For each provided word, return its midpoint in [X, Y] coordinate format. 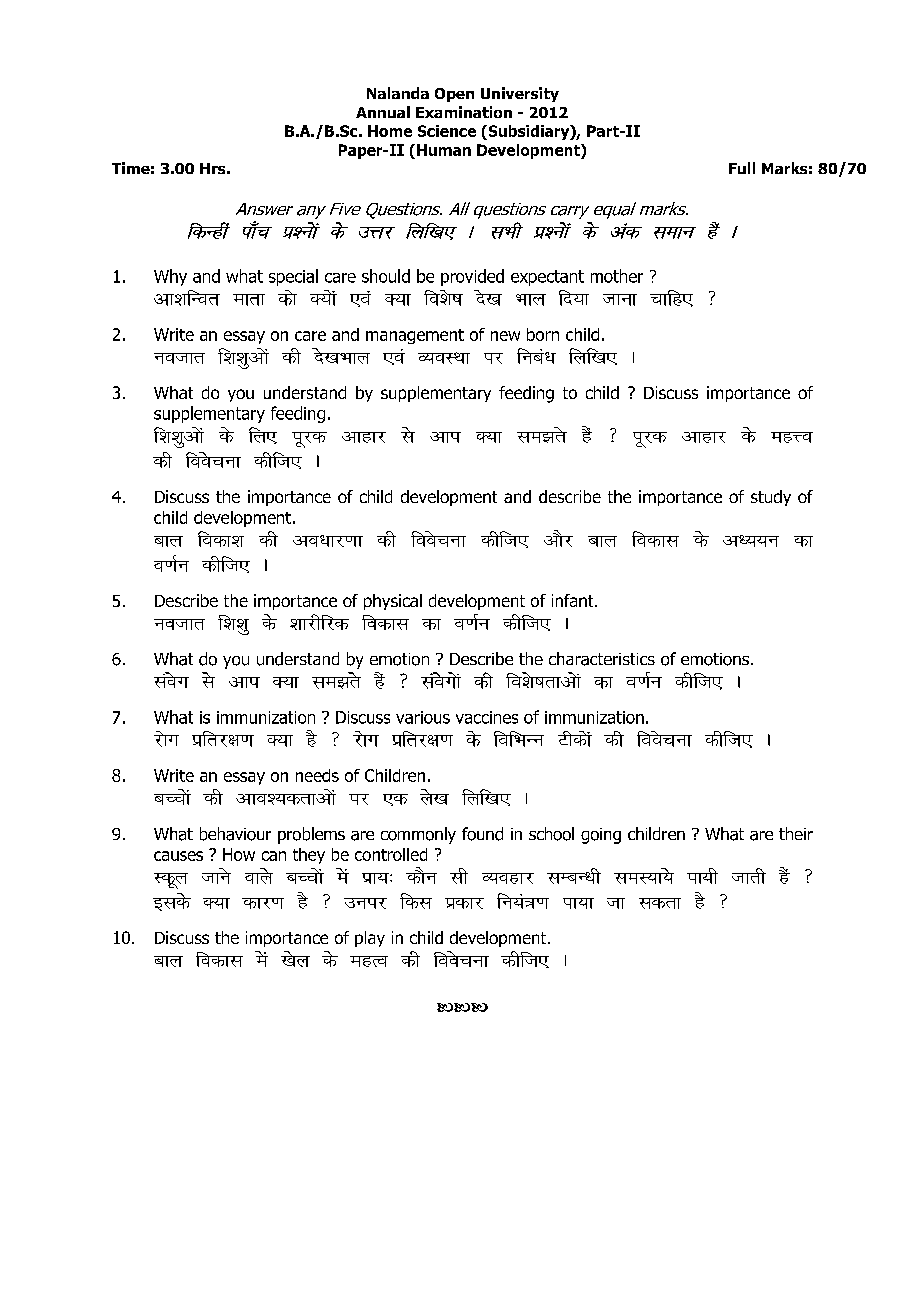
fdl [416, 901]
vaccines [487, 717]
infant [574, 600]
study [771, 498]
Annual [383, 112]
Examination [464, 112]
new [505, 336]
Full [742, 168]
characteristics [602, 659]
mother [617, 276]
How [239, 854]
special [293, 277]
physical [393, 602]
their [796, 833]
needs [317, 775]
